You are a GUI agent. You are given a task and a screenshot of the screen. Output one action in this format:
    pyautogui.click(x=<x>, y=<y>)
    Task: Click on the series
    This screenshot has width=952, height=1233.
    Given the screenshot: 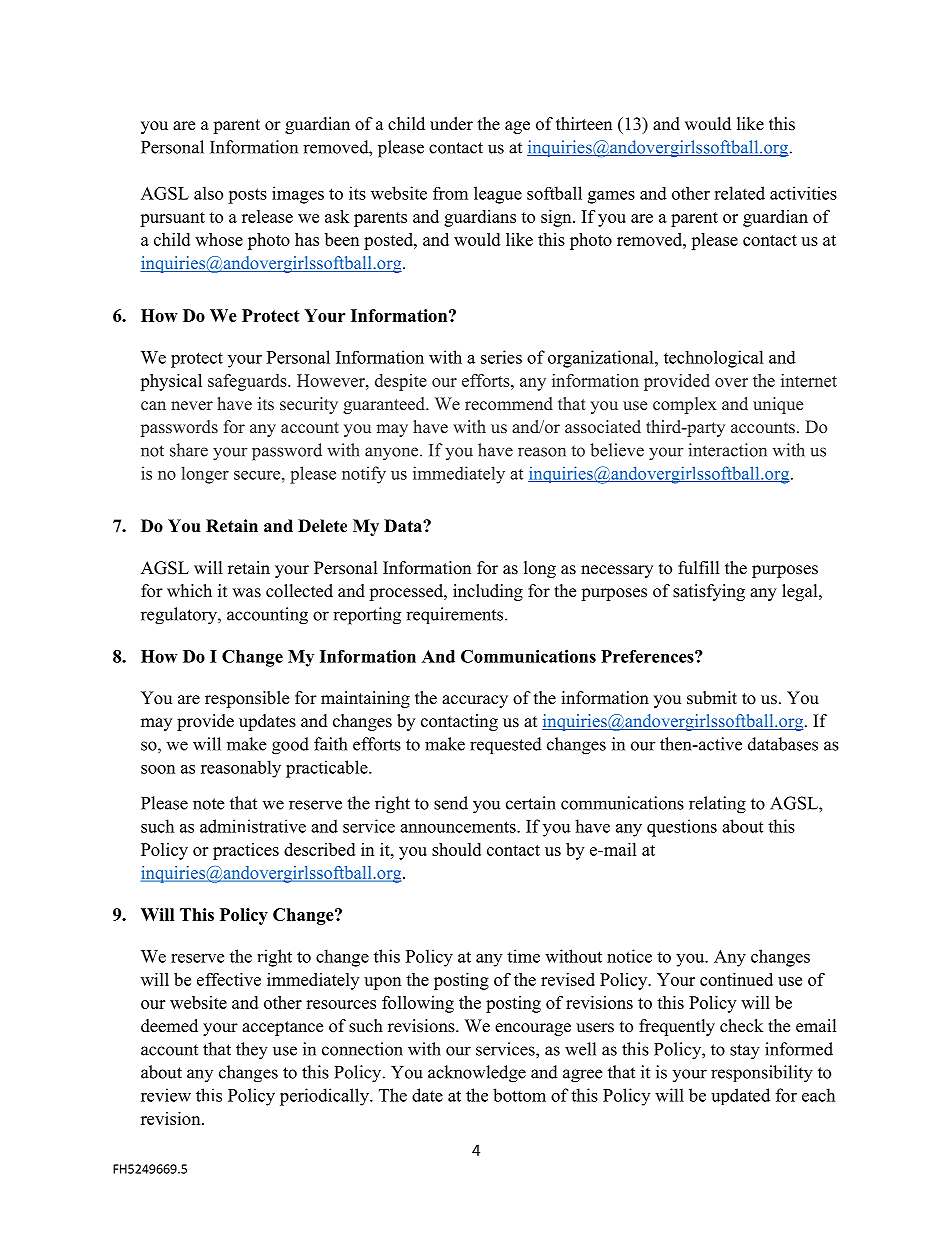 What is the action you would take?
    pyautogui.click(x=501, y=357)
